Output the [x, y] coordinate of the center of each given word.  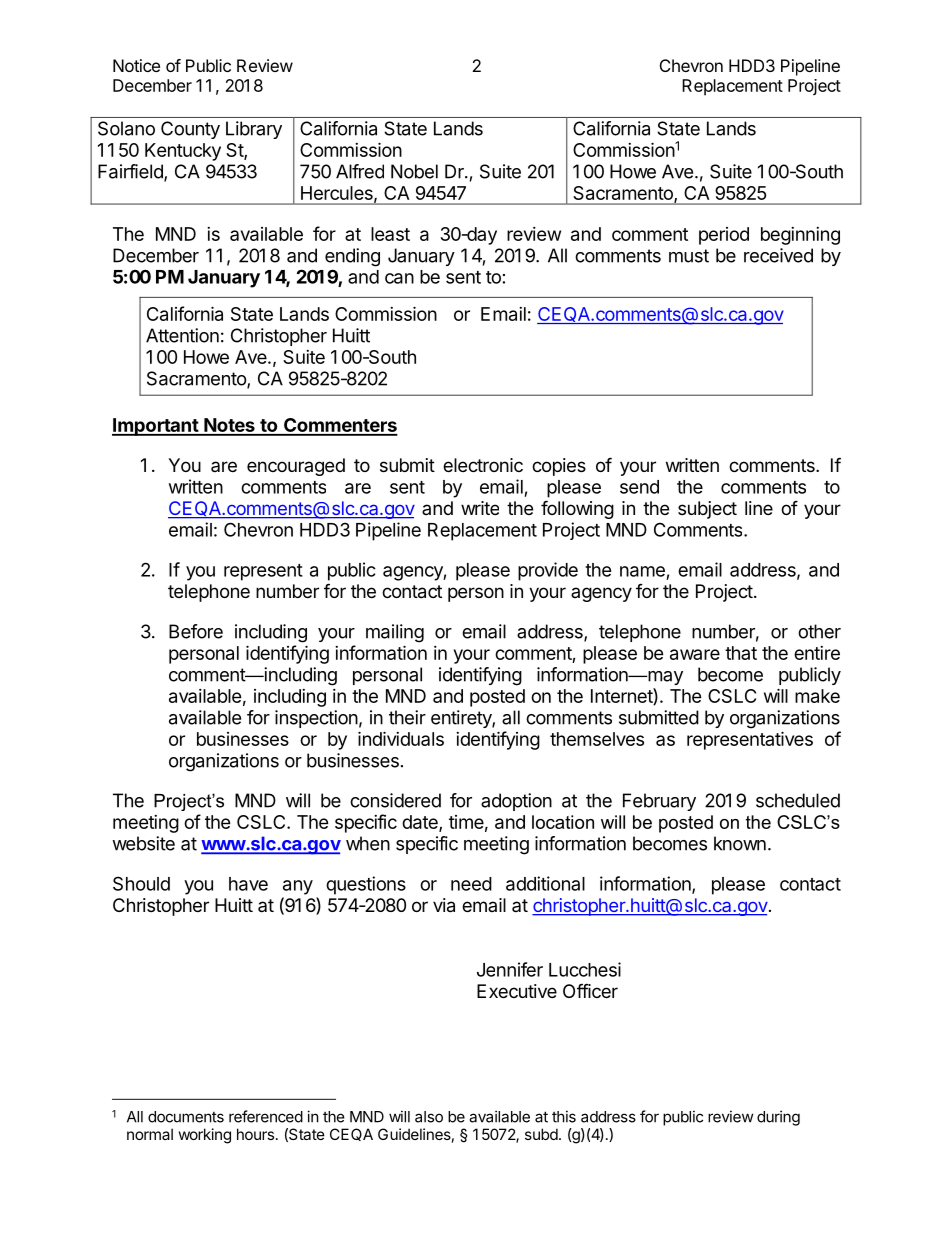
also [429, 1117]
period [724, 236]
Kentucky [183, 152]
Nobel [414, 171]
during [778, 1118]
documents [186, 1117]
